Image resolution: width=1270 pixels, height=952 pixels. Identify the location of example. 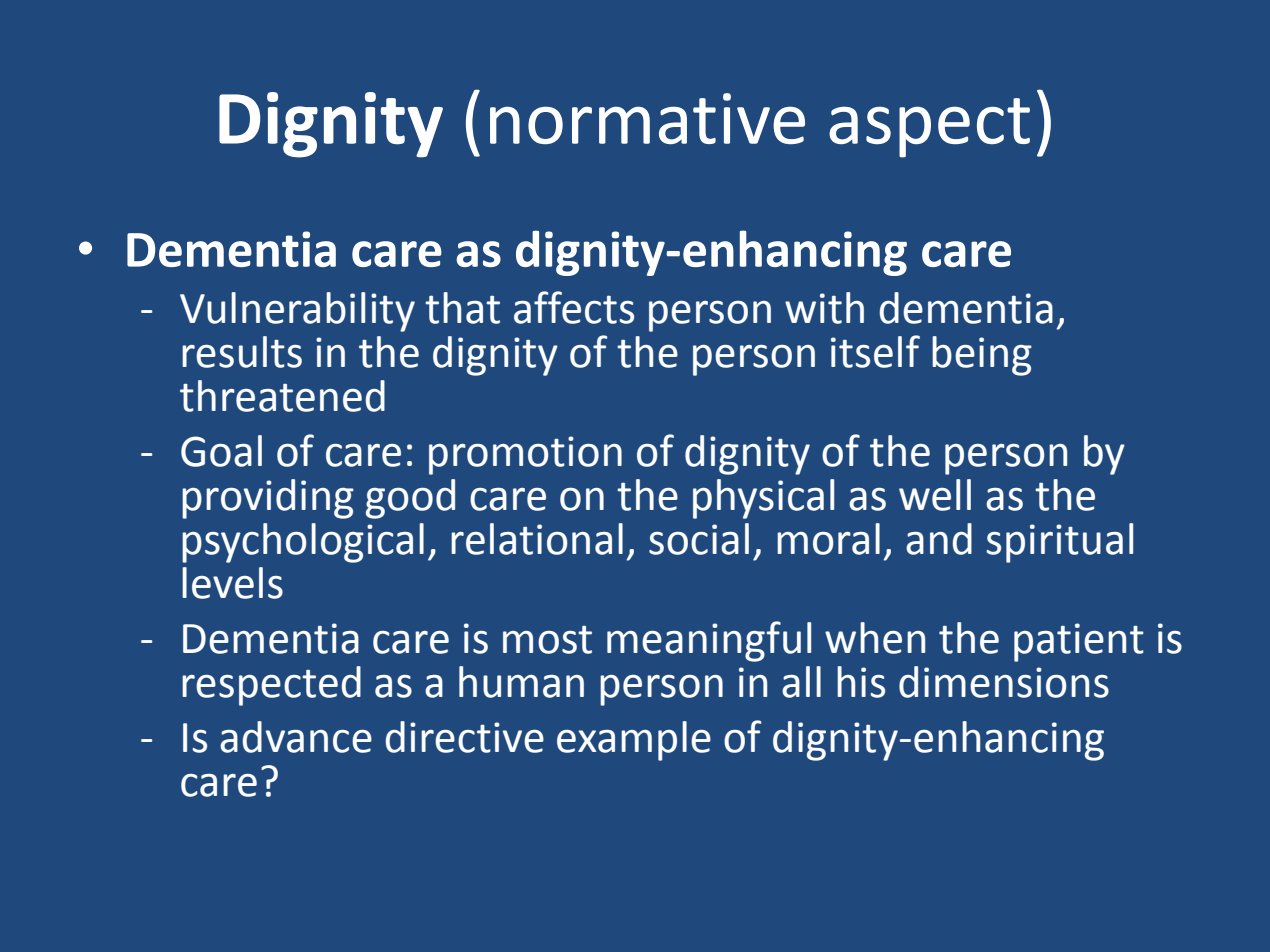
(634, 741).
